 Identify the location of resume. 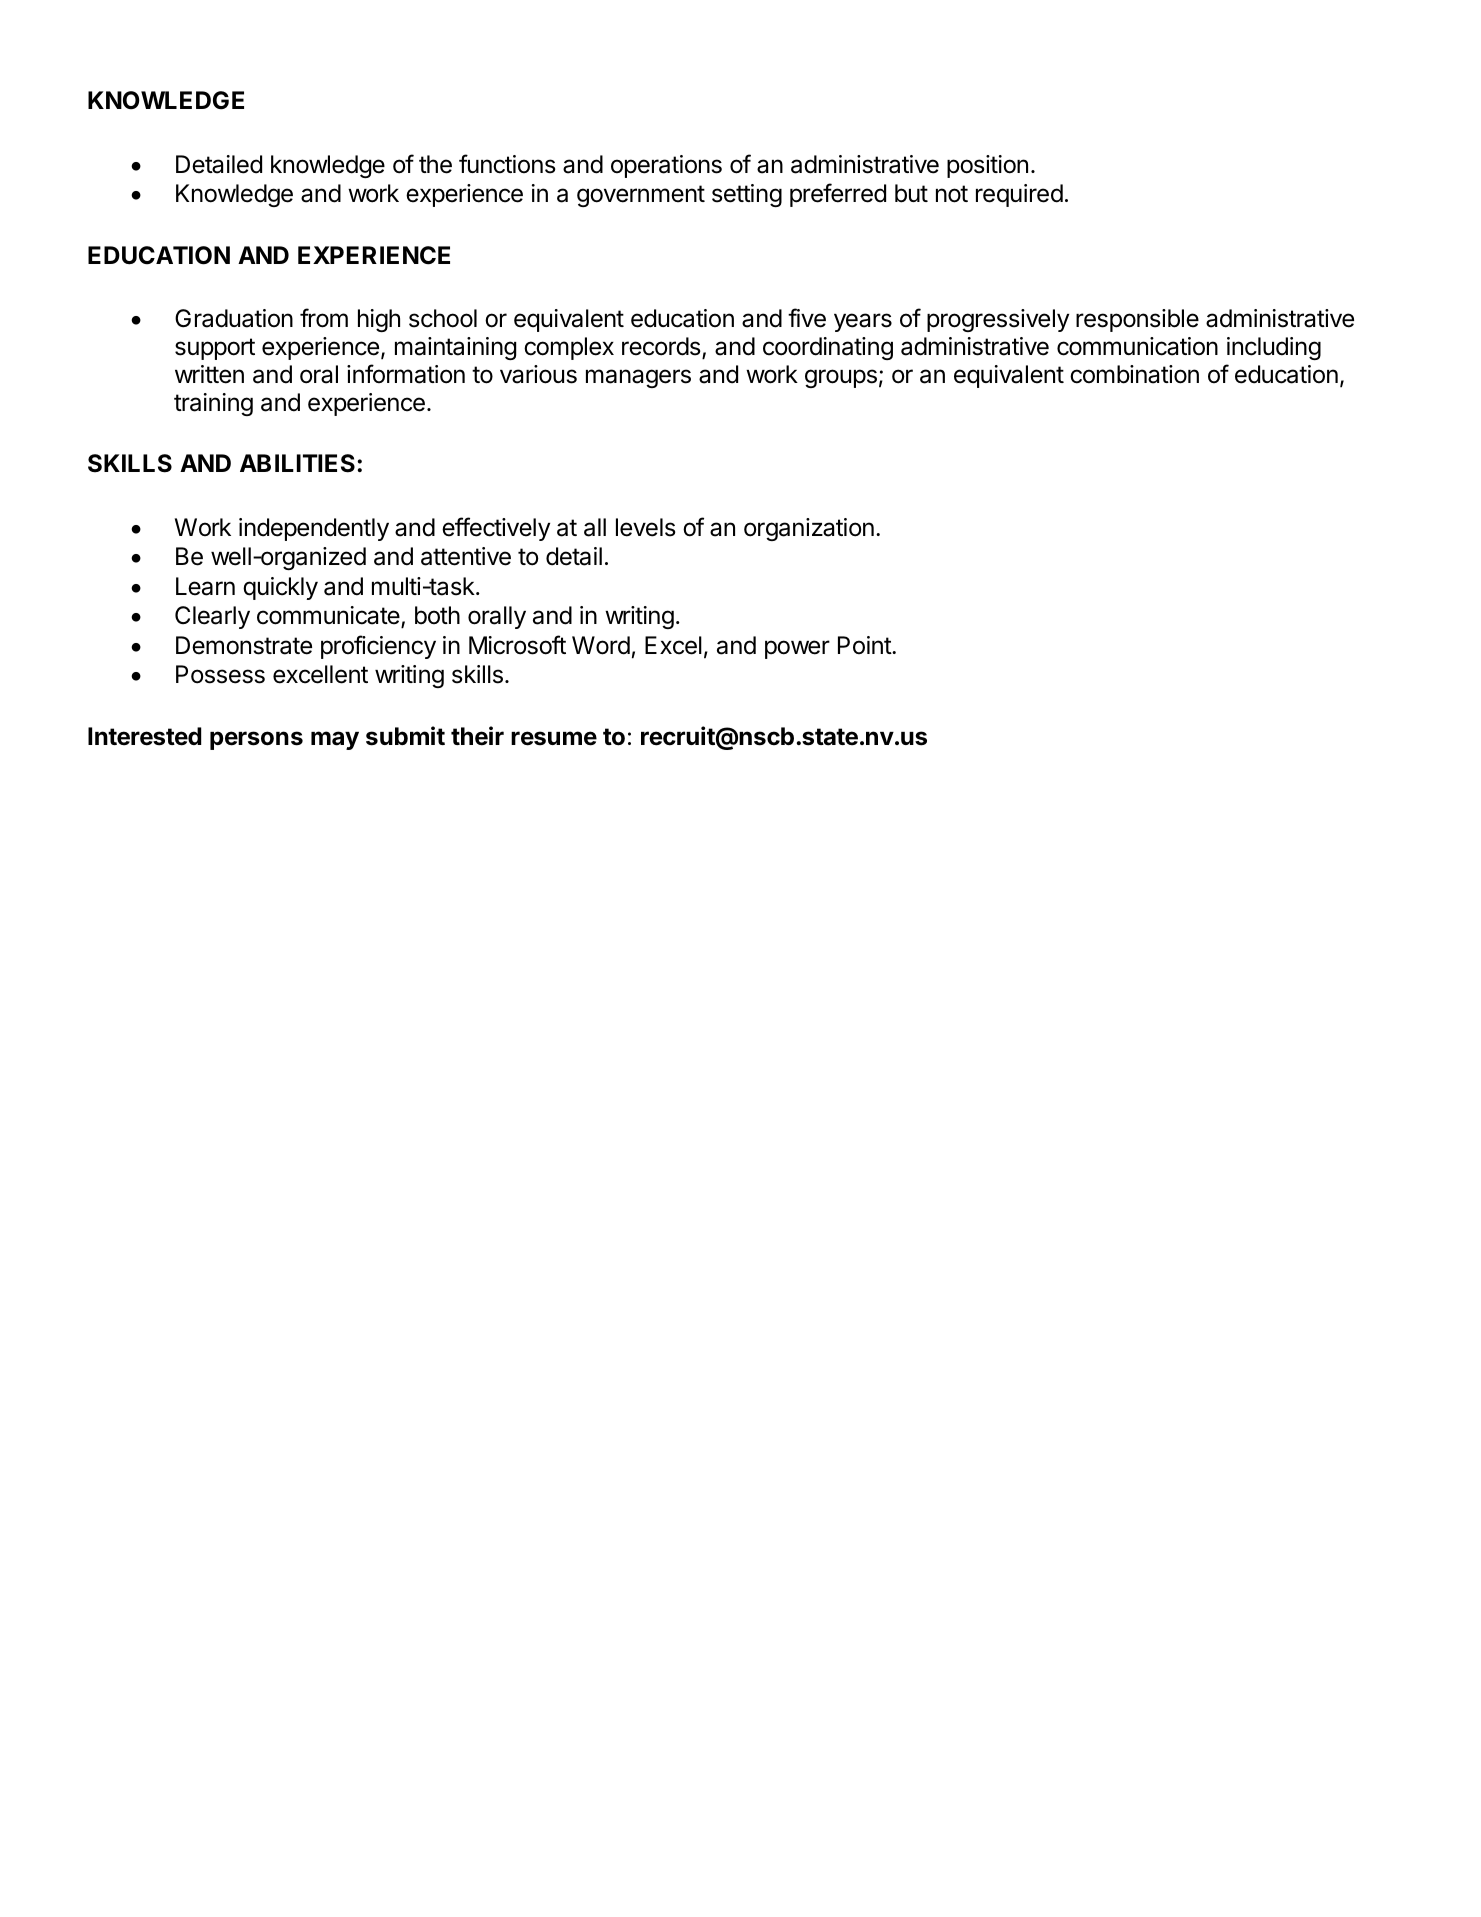
(554, 738).
